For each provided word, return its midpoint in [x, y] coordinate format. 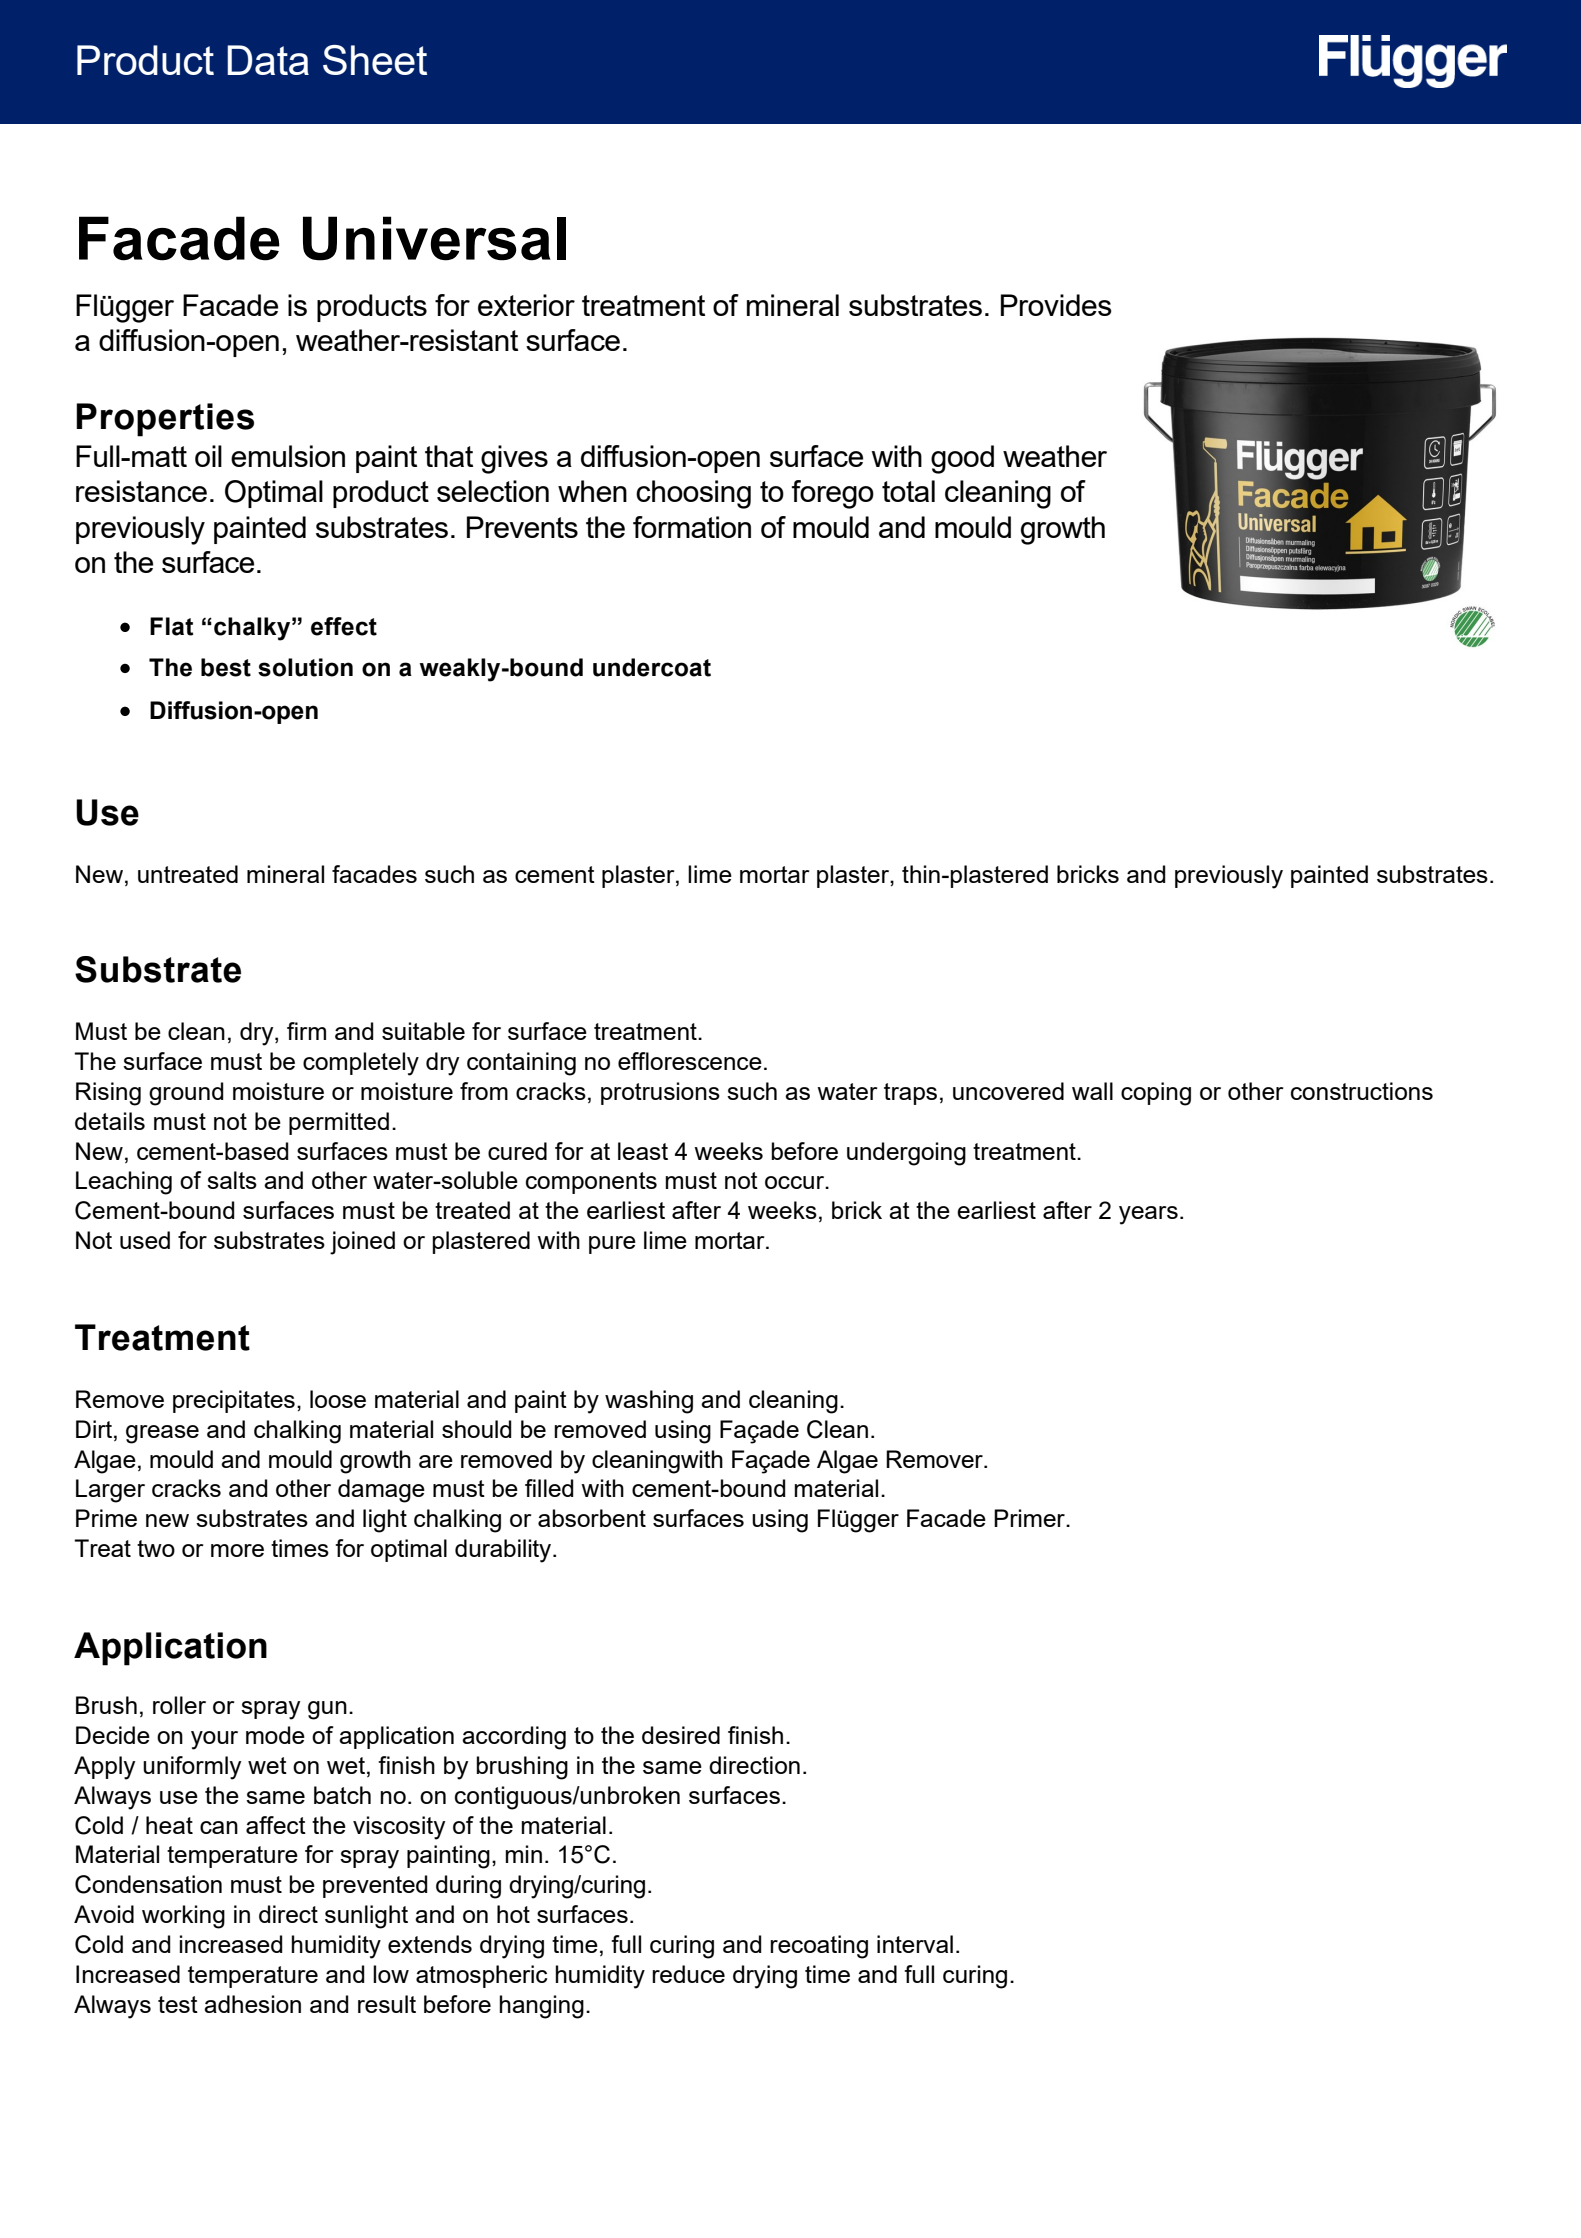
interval [915, 1944]
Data [268, 60]
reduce [688, 1974]
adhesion [252, 2004]
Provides [1056, 305]
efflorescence [690, 1061]
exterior [526, 305]
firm [306, 1031]
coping [1156, 1094]
